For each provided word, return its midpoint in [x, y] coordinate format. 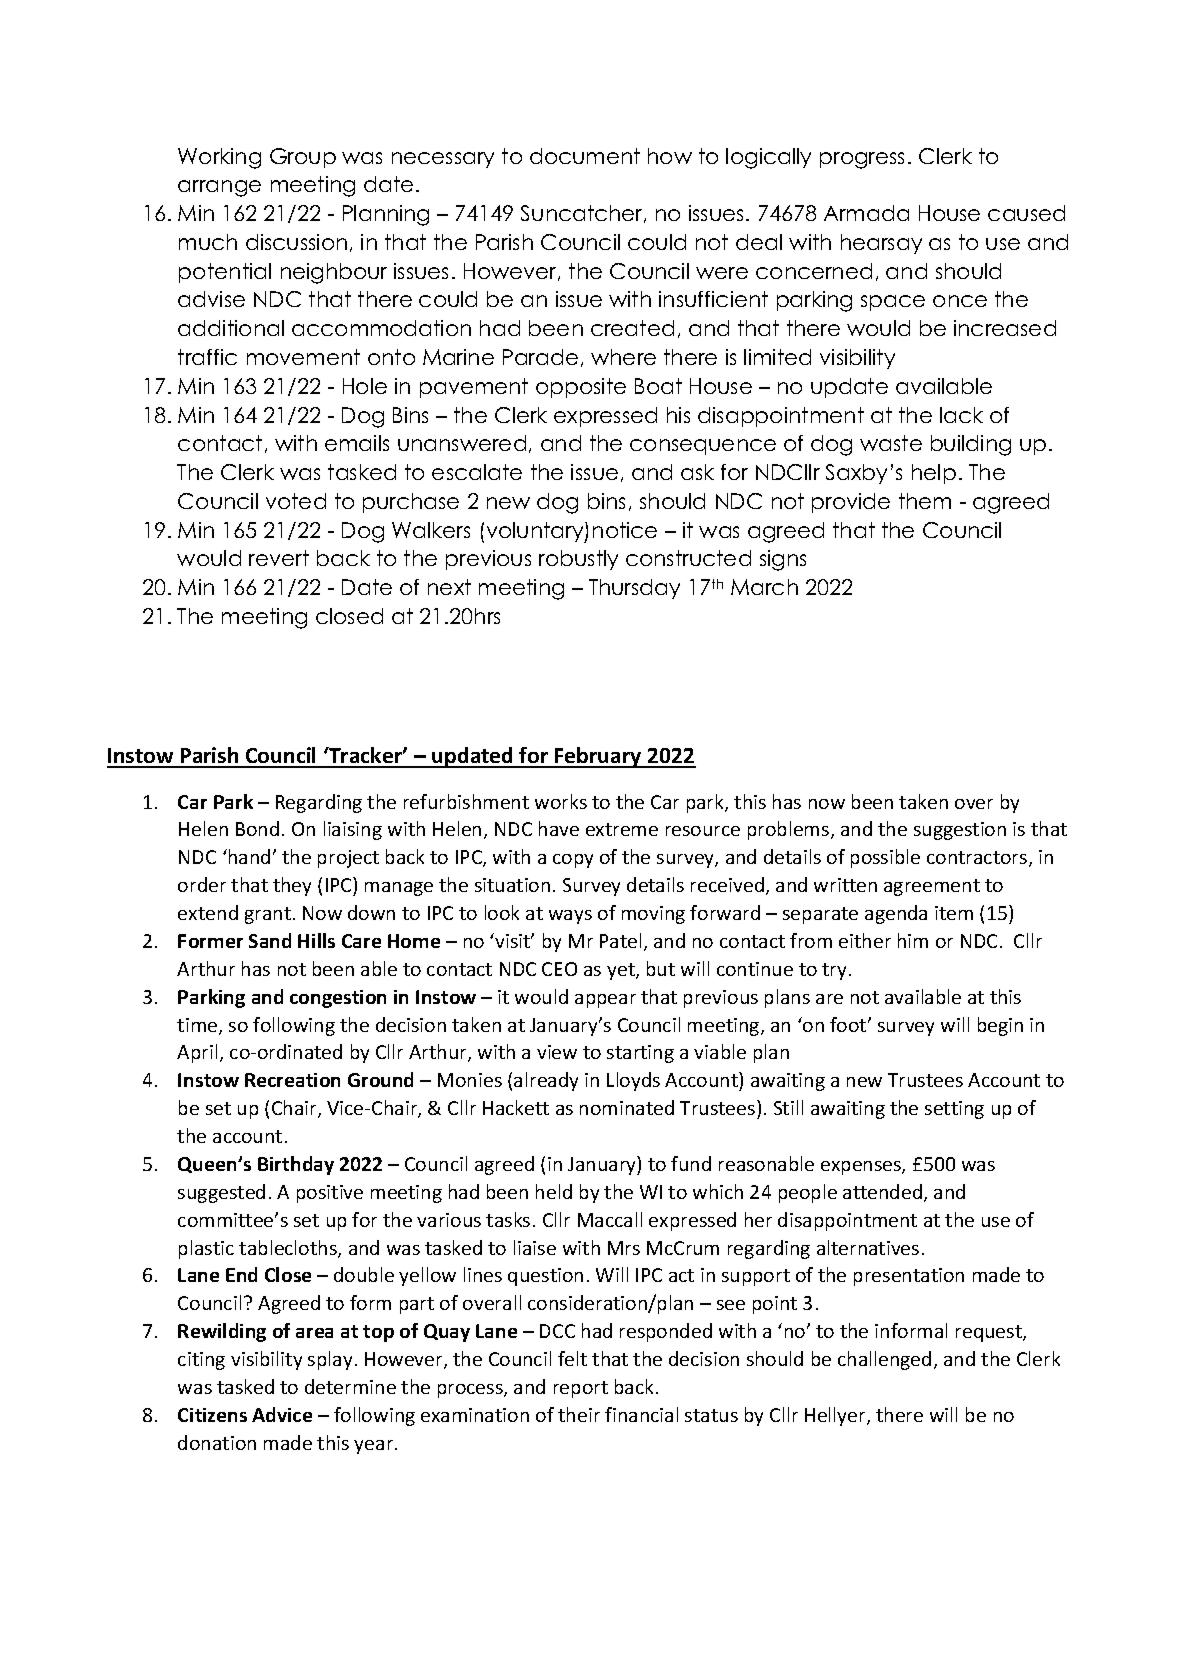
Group [303, 158]
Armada [866, 213]
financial [641, 1414]
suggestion [960, 831]
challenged [884, 1360]
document [585, 156]
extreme [622, 829]
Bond [257, 828]
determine [350, 1386]
